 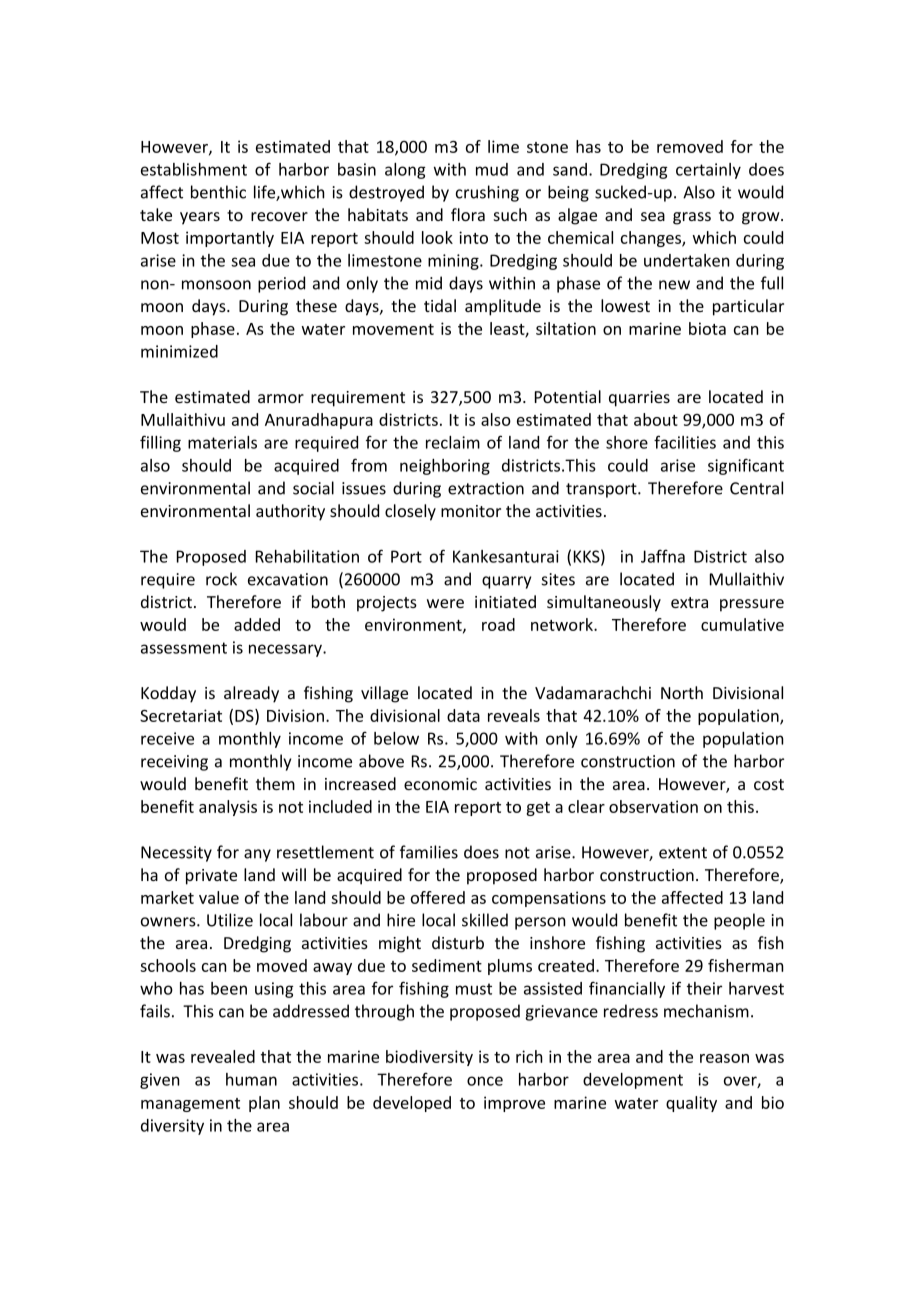 I want to click on data, so click(x=463, y=715).
